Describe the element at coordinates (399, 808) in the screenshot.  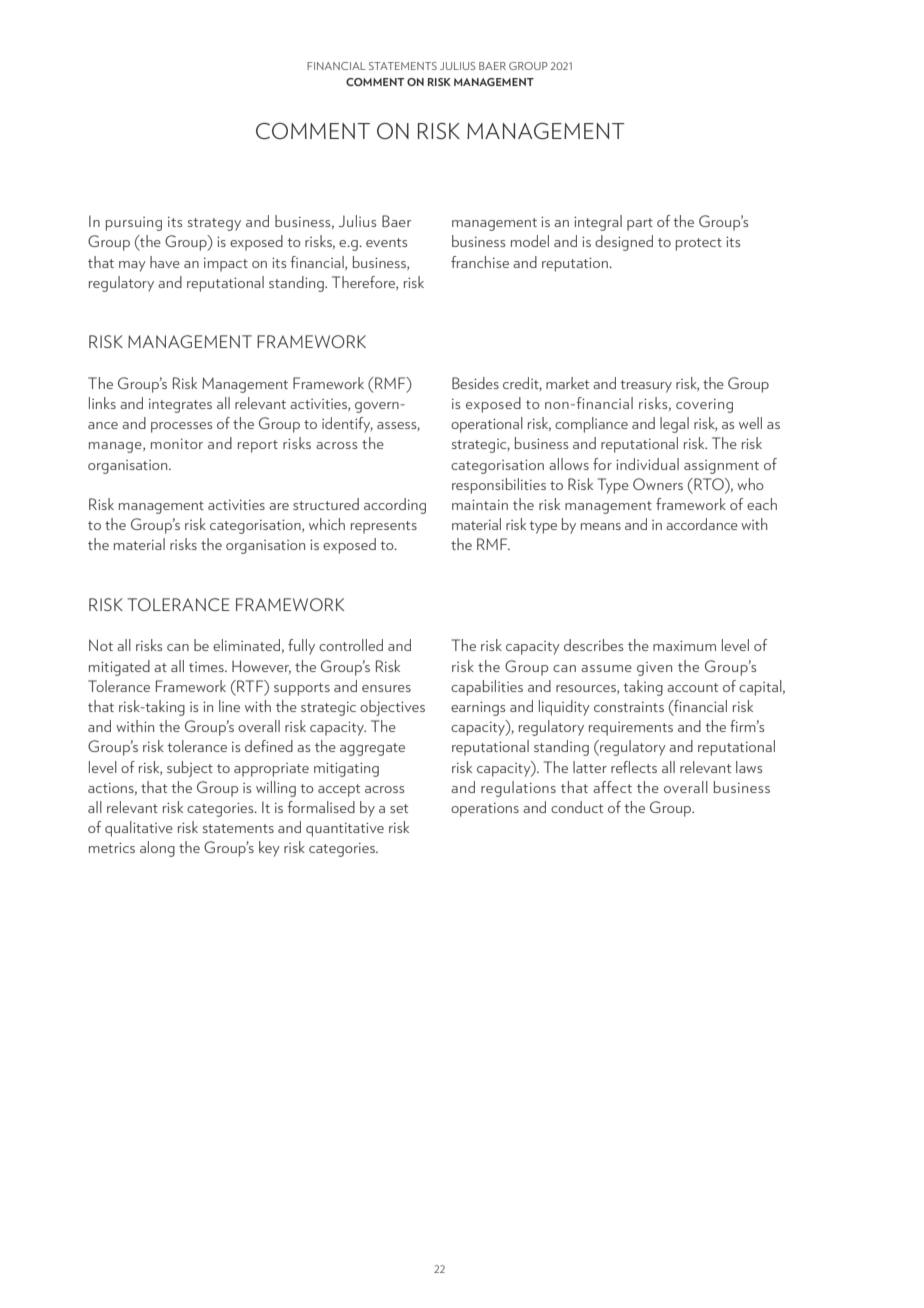
I see `set` at that location.
